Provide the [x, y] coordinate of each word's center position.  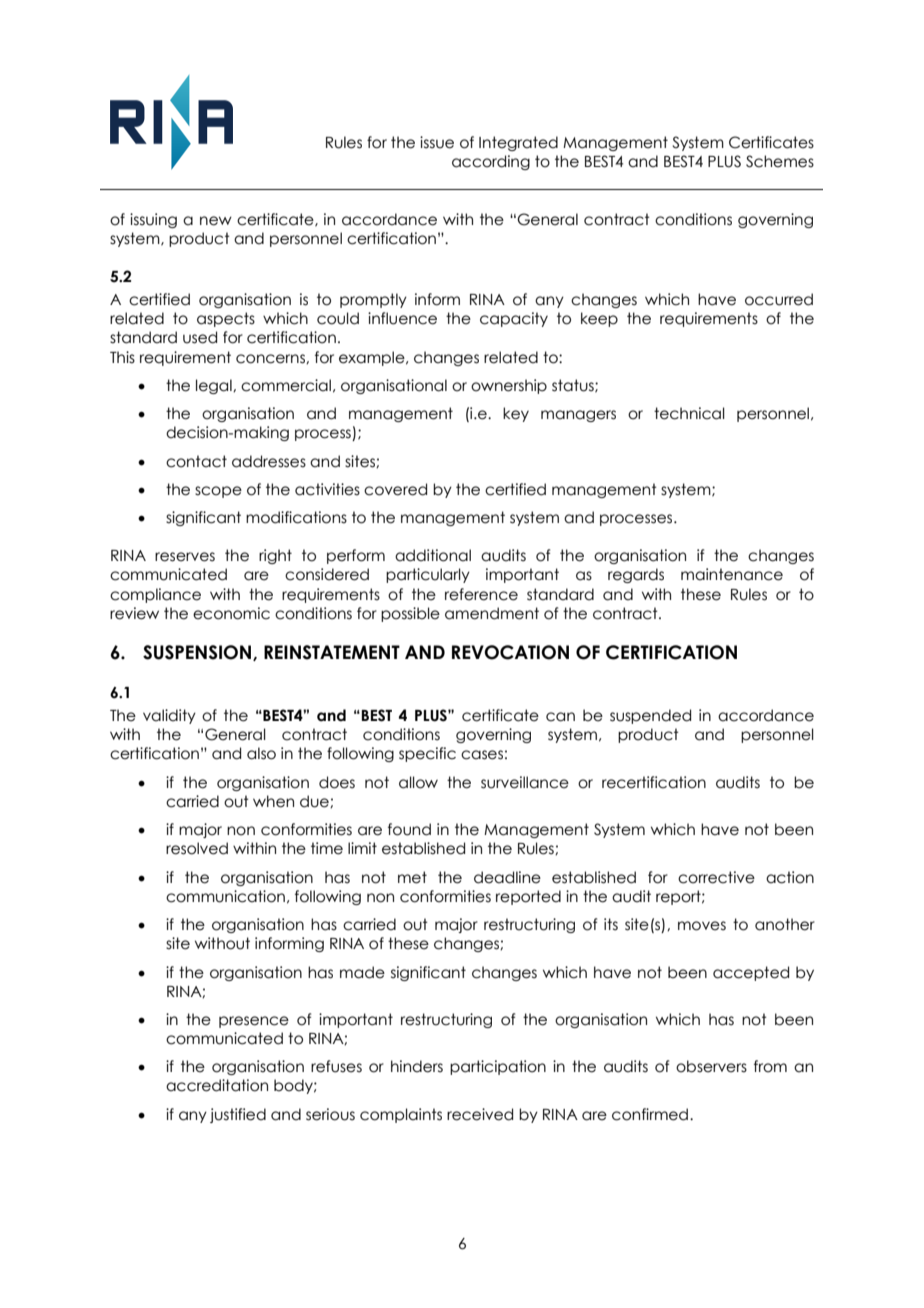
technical [689, 413]
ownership [509, 386]
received [480, 1114]
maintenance [732, 574]
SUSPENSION [198, 653]
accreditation [217, 1085]
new [216, 221]
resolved [197, 848]
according [491, 162]
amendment [492, 613]
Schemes [780, 161]
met [412, 877]
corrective [716, 877]
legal [215, 386]
